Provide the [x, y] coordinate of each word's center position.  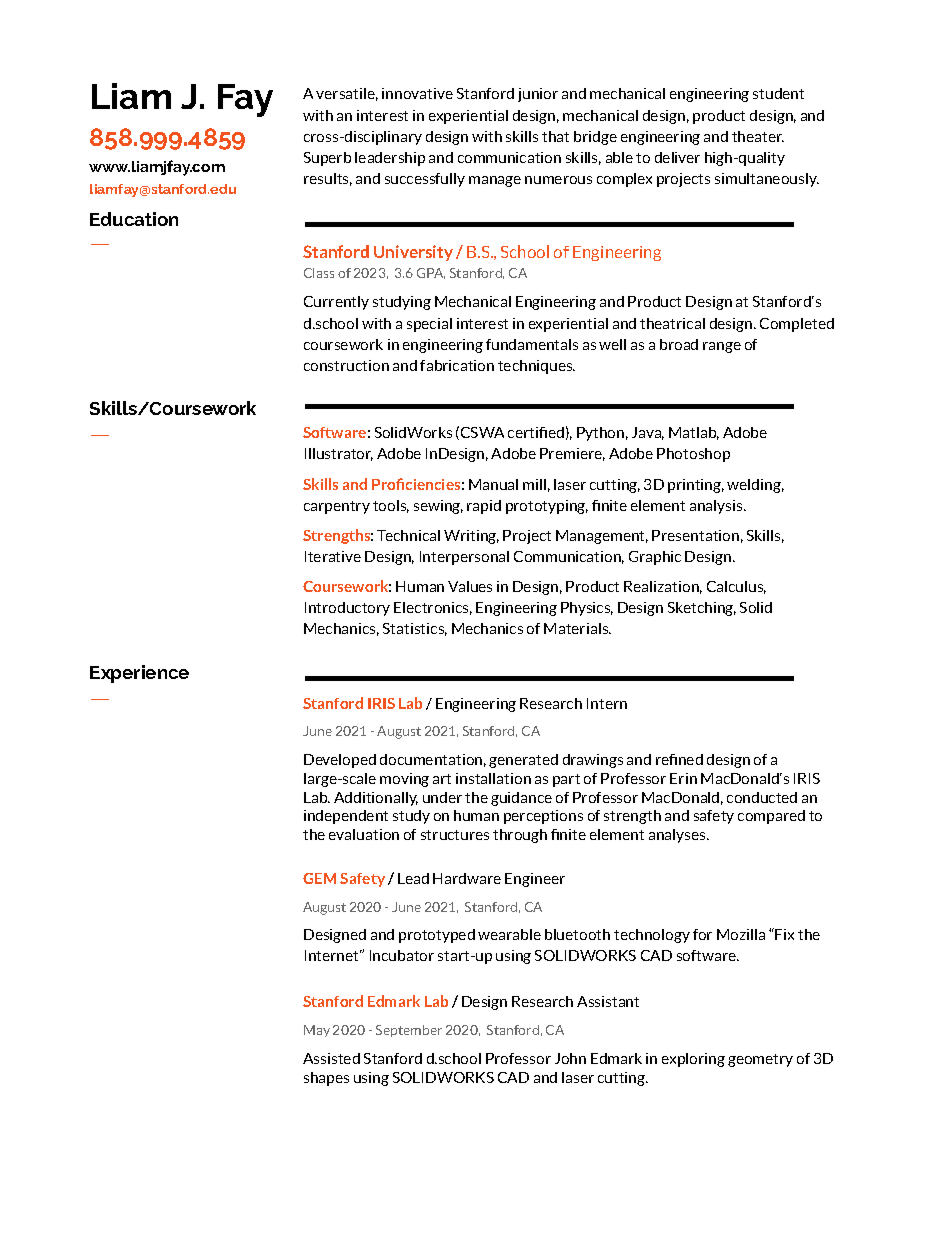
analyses [678, 836]
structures [455, 835]
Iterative [333, 556]
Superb [327, 159]
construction [346, 365]
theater [758, 136]
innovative [417, 93]
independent [346, 817]
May [317, 1031]
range [722, 347]
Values [470, 586]
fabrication [457, 365]
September [409, 1031]
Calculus [736, 587]
